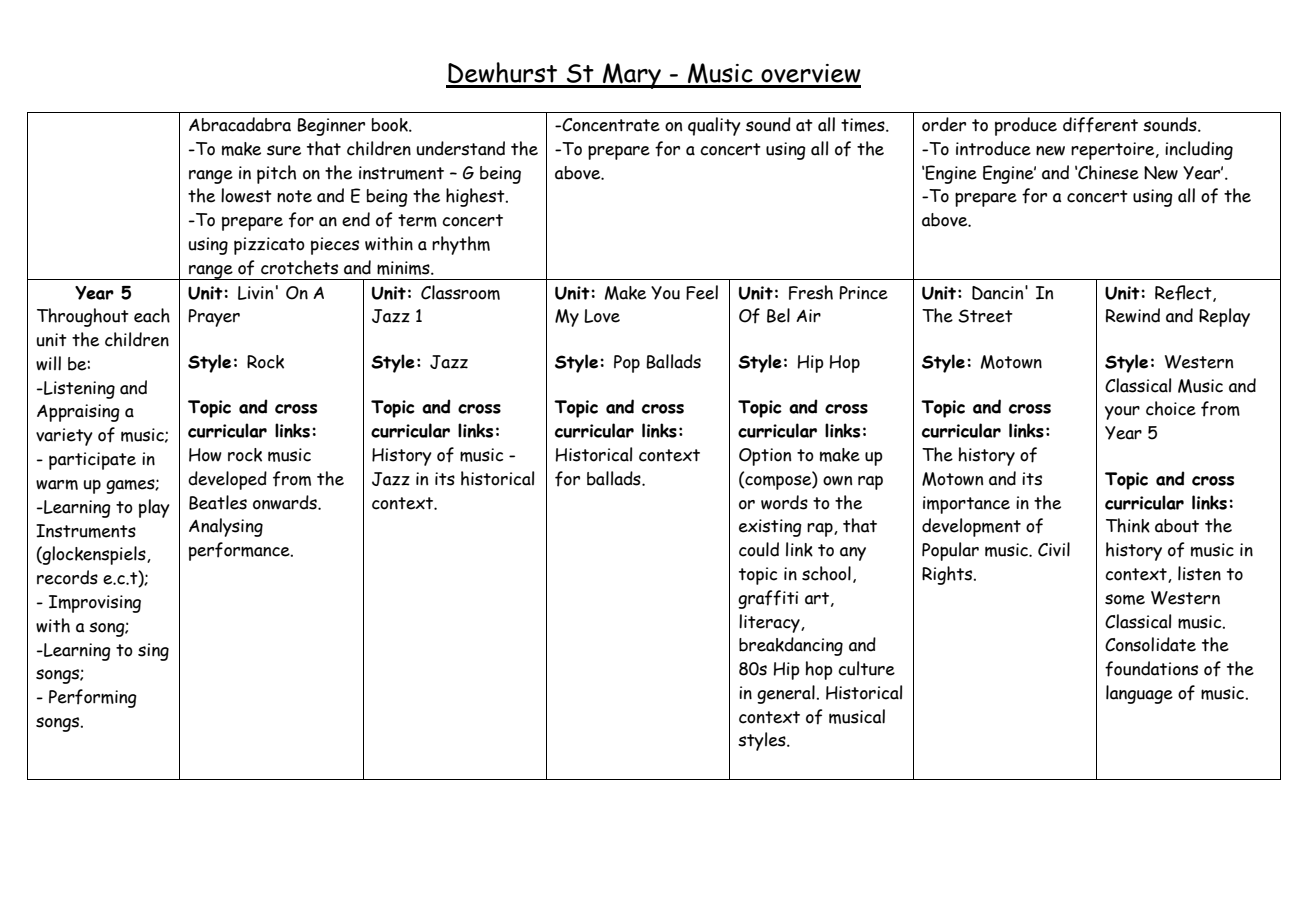  What do you see at coordinates (1122, 413) in the screenshot?
I see `your` at bounding box center [1122, 413].
